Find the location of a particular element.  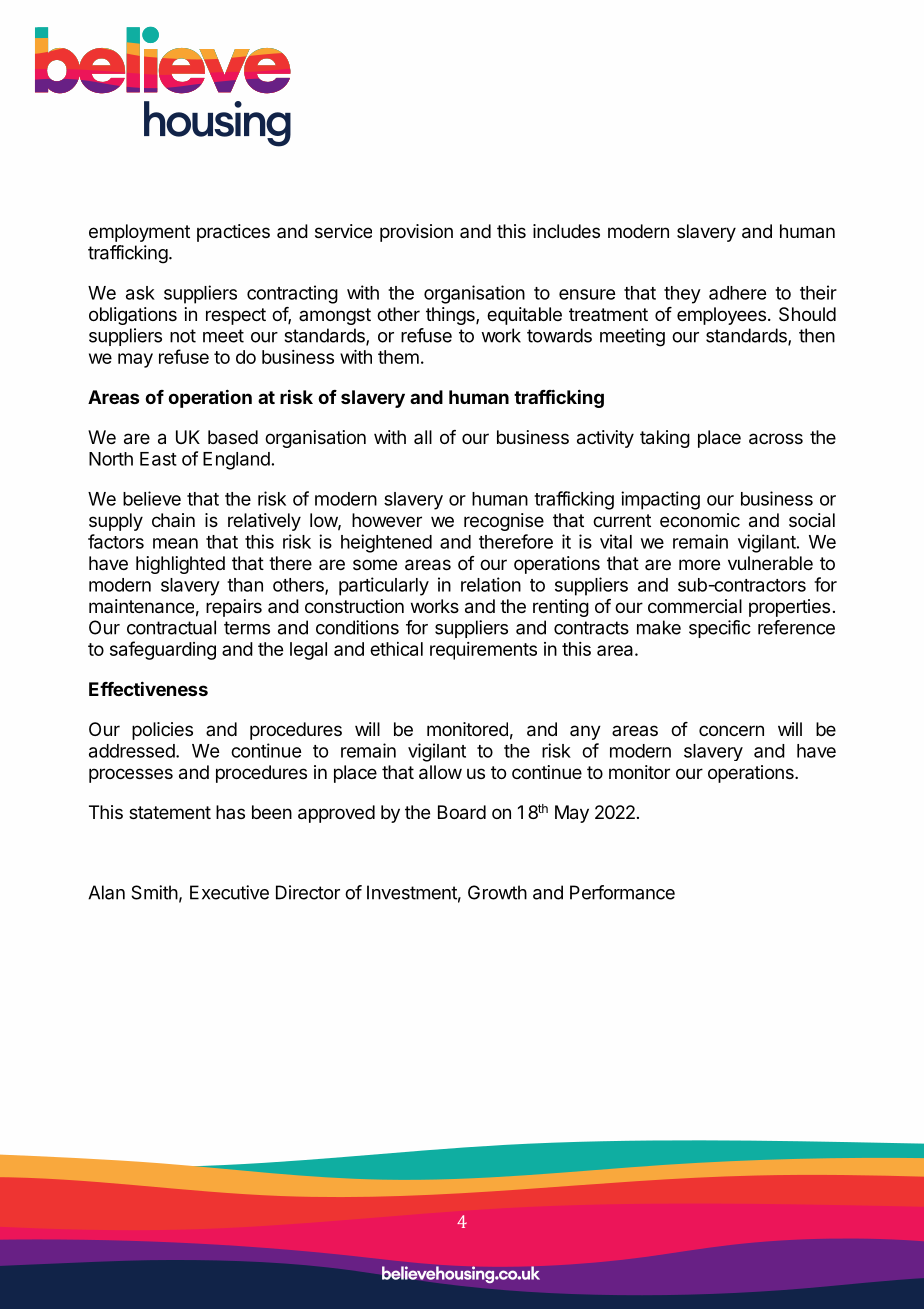

adhere is located at coordinates (737, 293).
